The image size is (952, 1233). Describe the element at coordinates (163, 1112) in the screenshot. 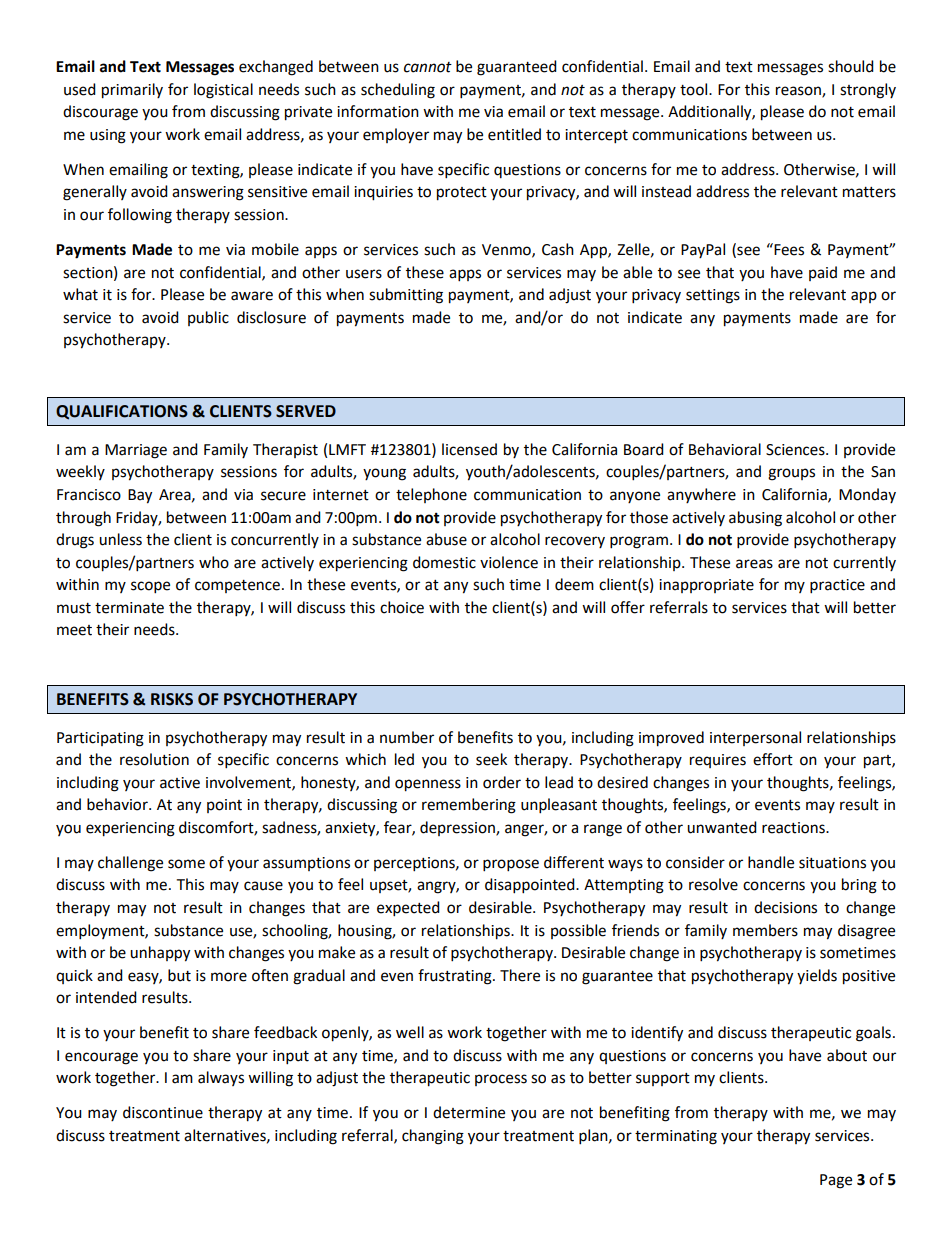

I see `discontinue` at that location.
